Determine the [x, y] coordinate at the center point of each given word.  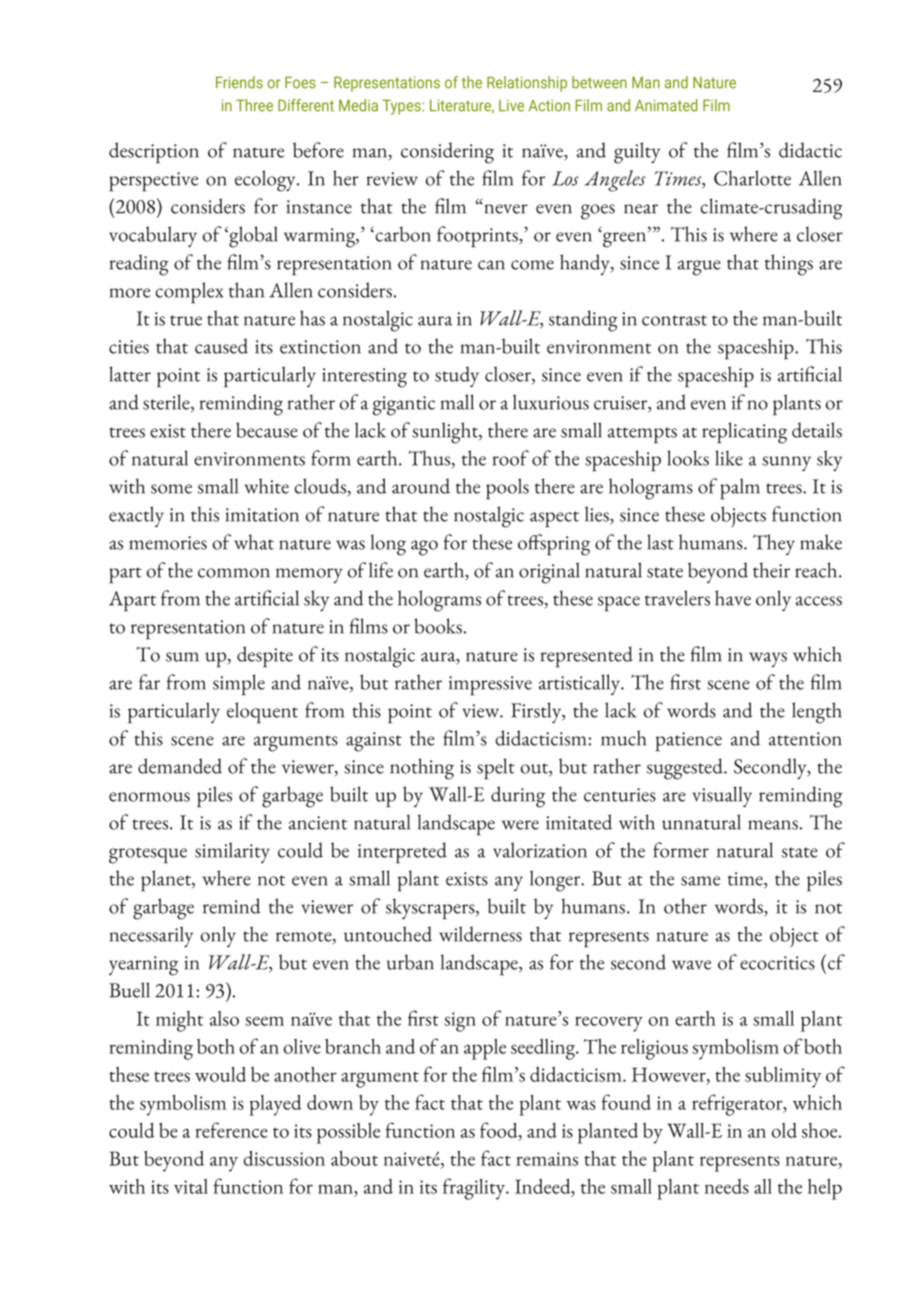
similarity [232, 852]
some [171, 489]
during [518, 797]
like [729, 458]
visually [722, 797]
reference [231, 1130]
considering [447, 153]
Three [254, 105]
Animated [666, 105]
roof [511, 458]
